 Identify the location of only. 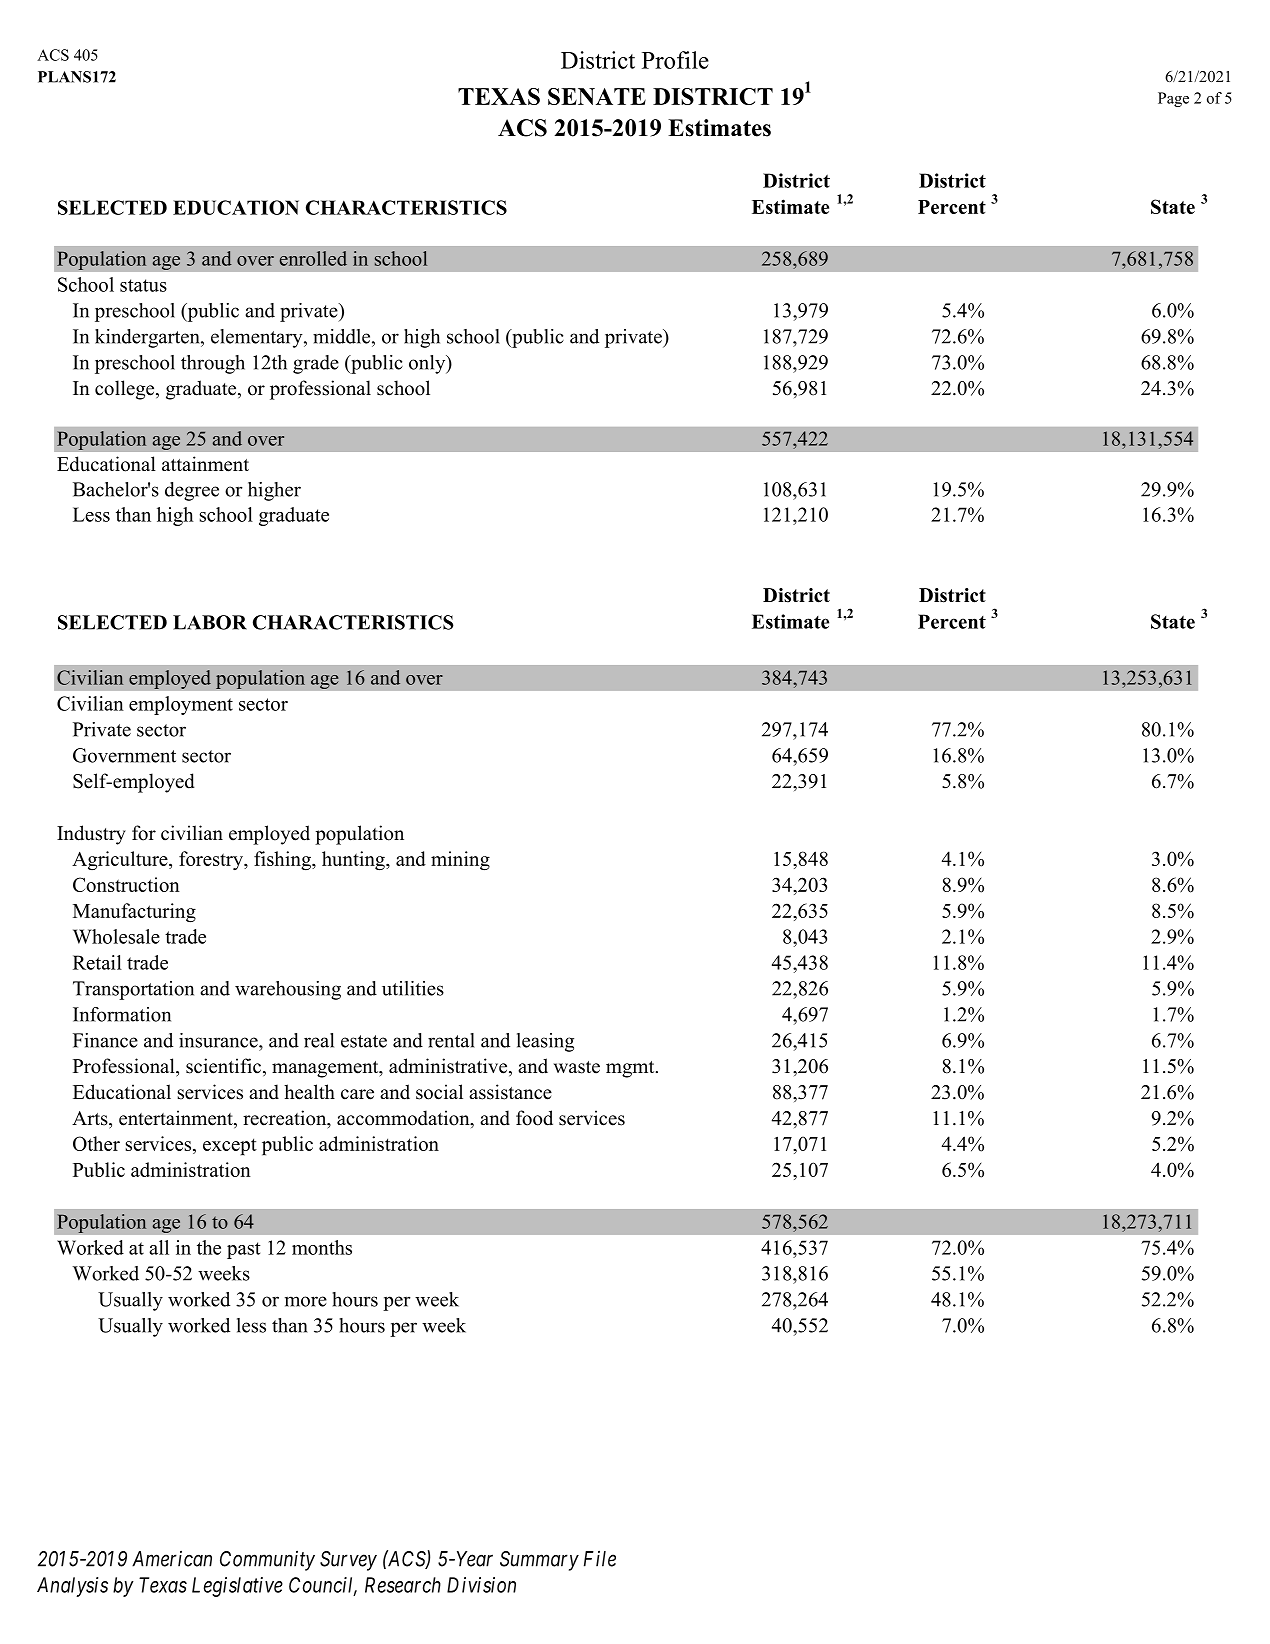
(428, 364).
